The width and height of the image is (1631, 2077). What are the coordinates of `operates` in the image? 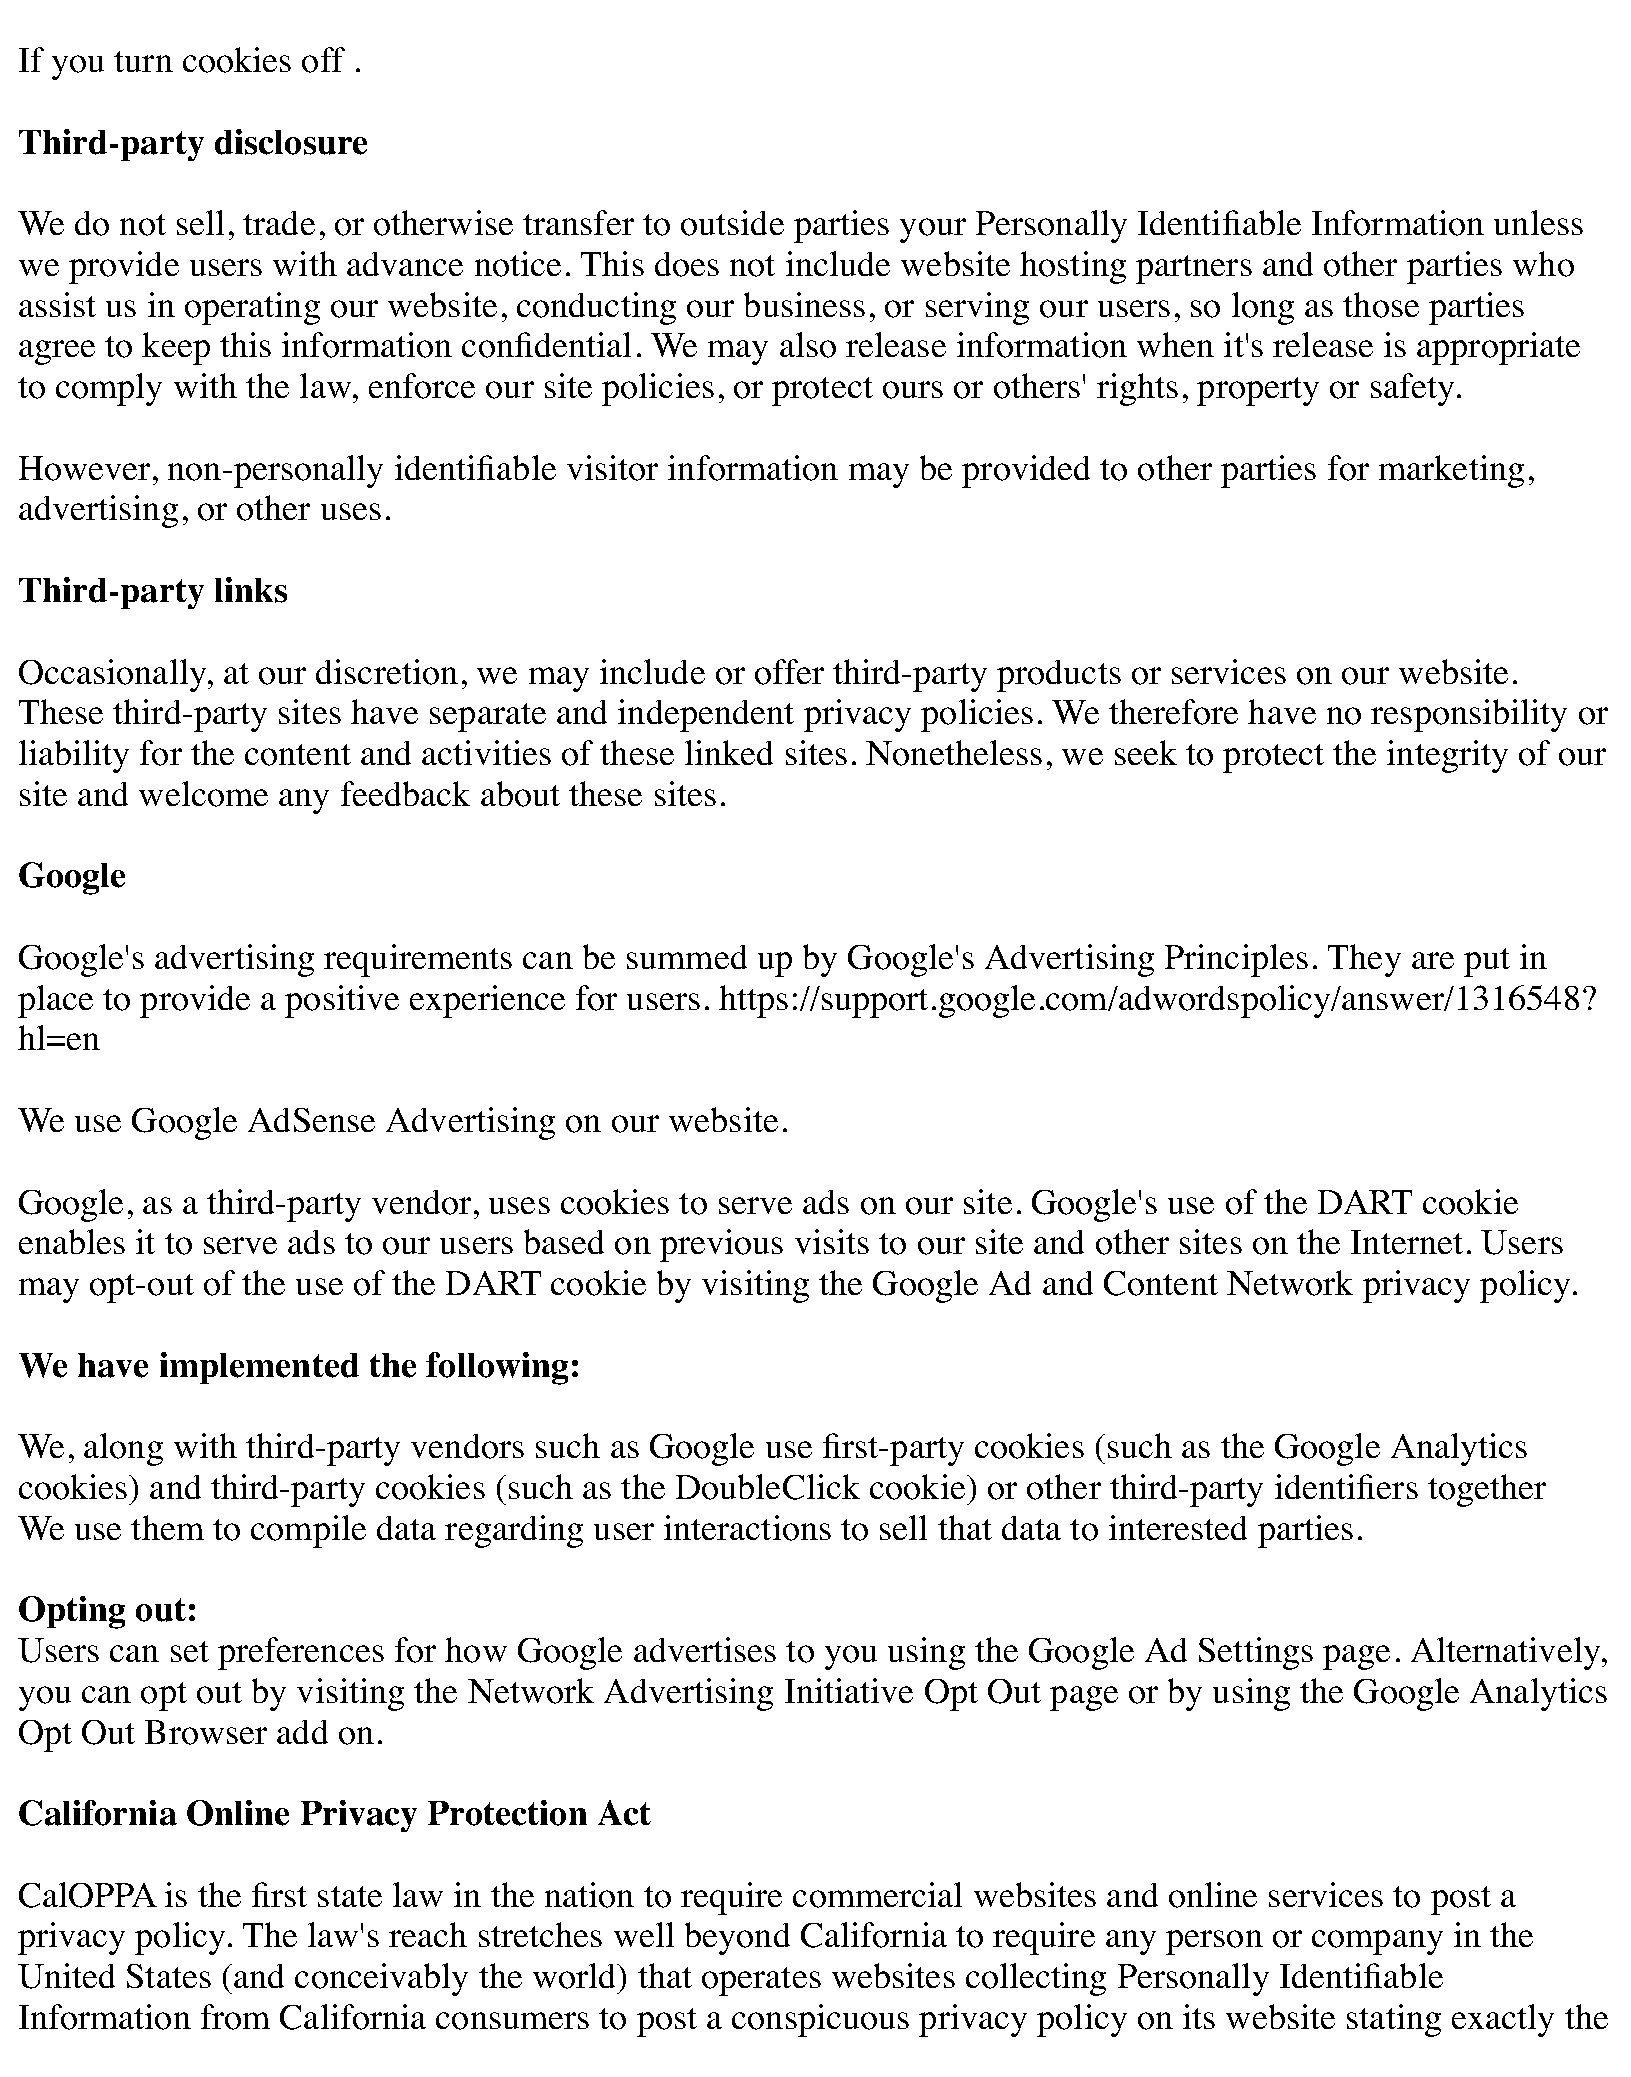 It's located at (761, 1981).
